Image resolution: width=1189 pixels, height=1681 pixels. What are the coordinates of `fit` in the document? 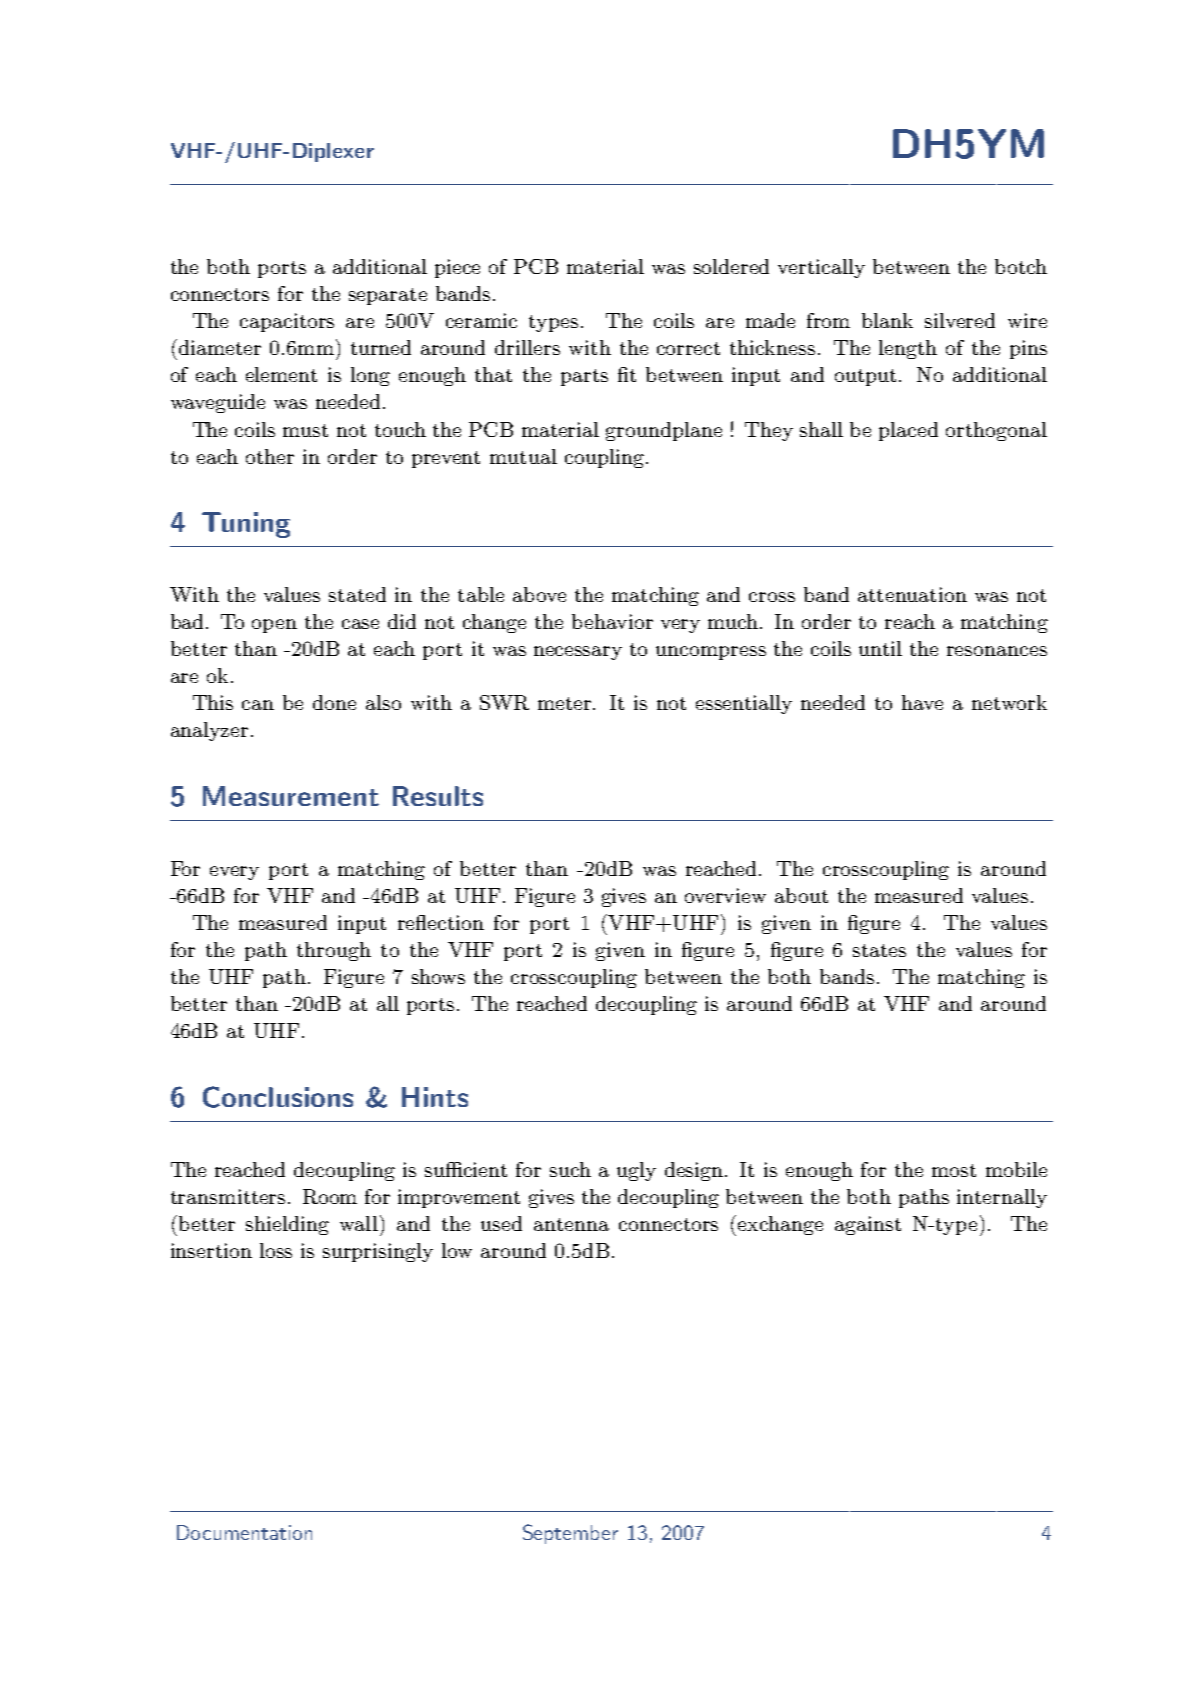 It's located at (627, 374).
